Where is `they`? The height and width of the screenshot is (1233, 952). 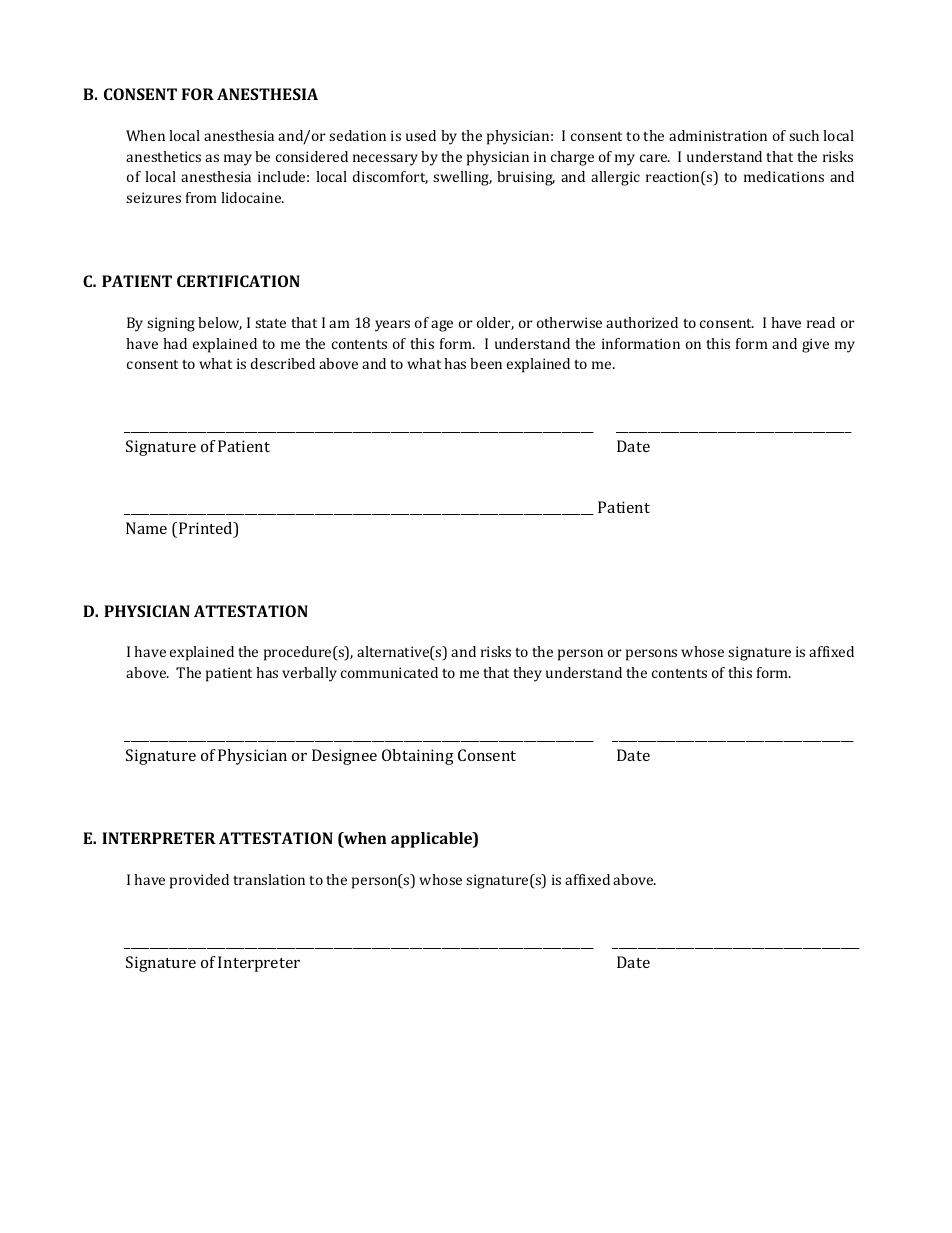
they is located at coordinates (527, 674).
